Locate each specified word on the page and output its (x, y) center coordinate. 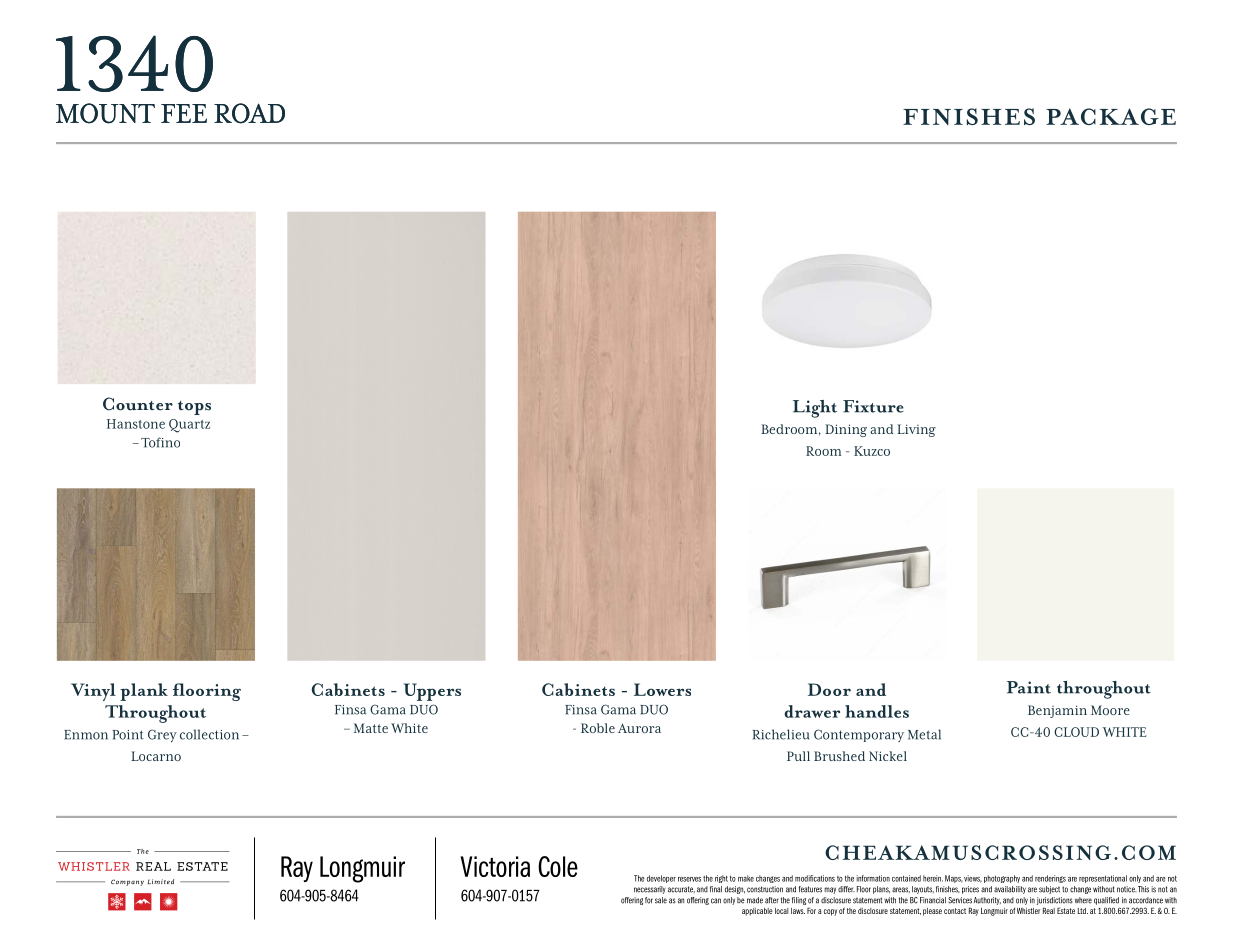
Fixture (873, 406)
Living (916, 430)
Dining (846, 430)
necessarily (650, 890)
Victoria (495, 866)
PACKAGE (1111, 116)
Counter (138, 404)
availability (1010, 890)
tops (194, 408)
